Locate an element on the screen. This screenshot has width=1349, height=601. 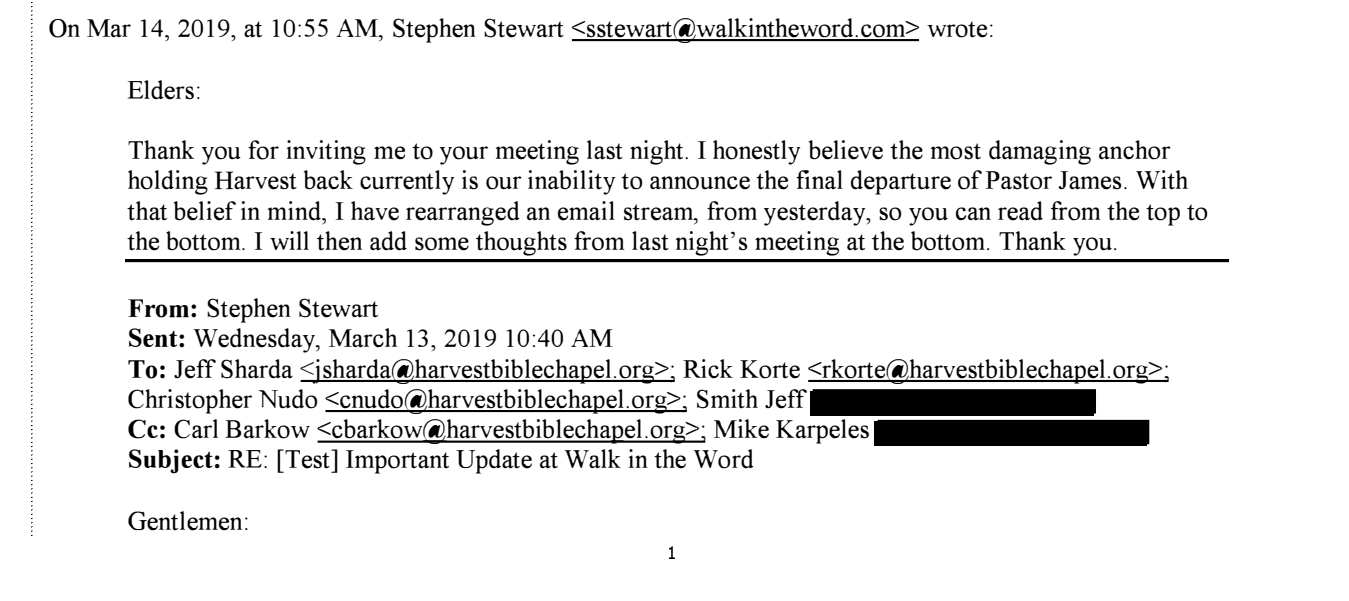
thoughts is located at coordinates (521, 243).
